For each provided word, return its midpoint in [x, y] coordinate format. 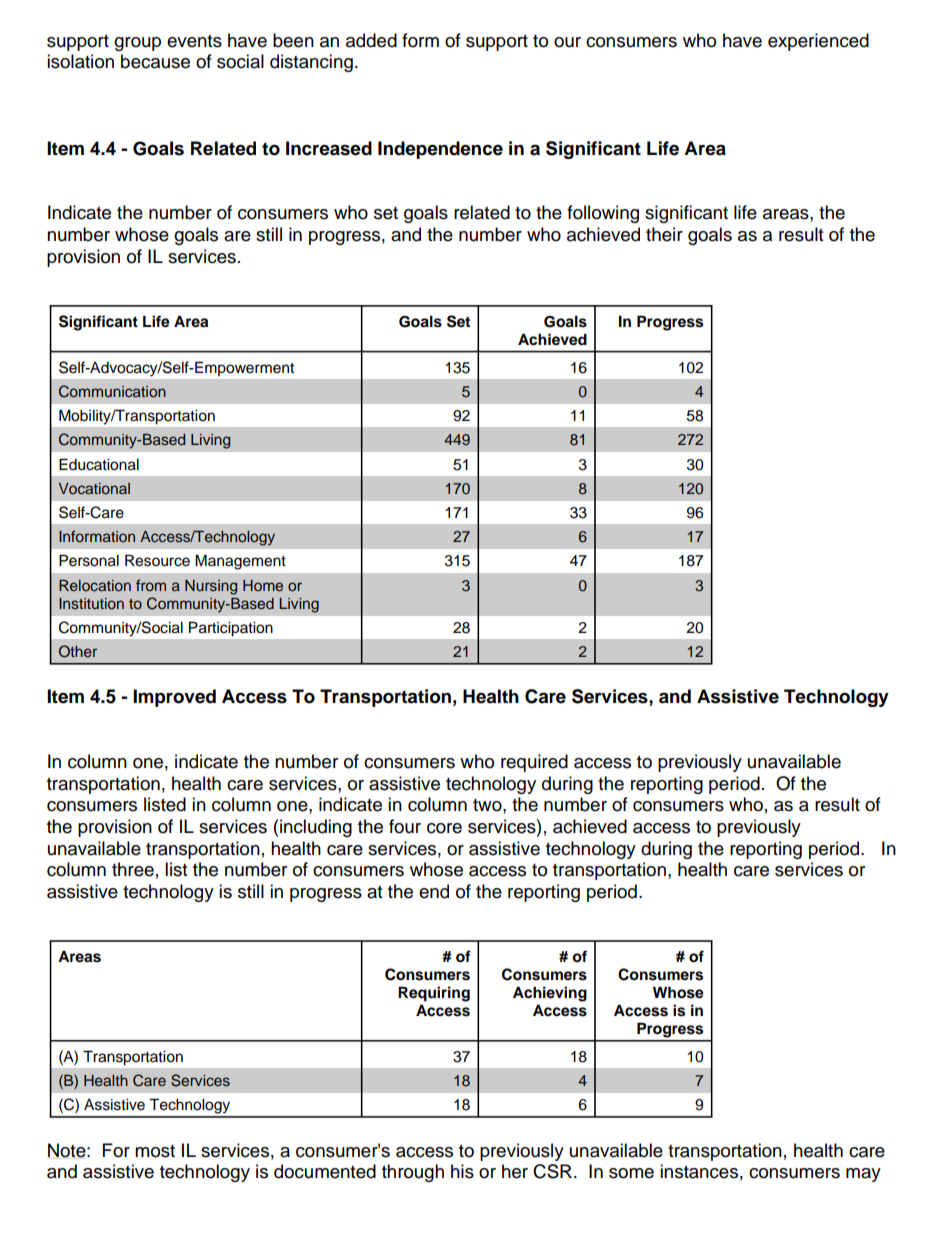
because [155, 61]
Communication [112, 391]
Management [240, 562]
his [462, 1171]
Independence [440, 150]
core [444, 828]
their [664, 234]
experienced [818, 42]
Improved [174, 698]
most [155, 1151]
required [534, 763]
